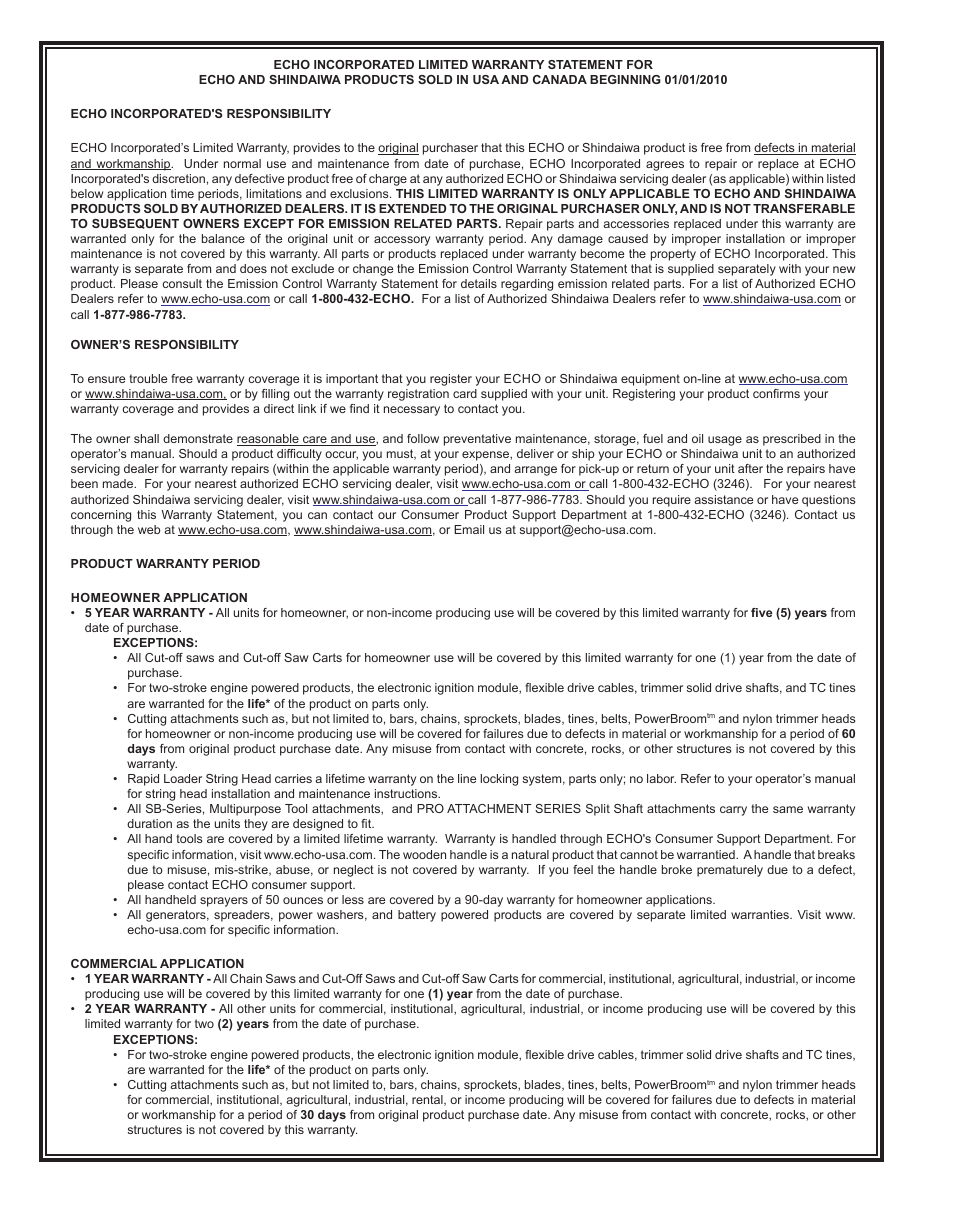 The width and height of the screenshot is (962, 1232). I want to click on warranties, so click(761, 914).
